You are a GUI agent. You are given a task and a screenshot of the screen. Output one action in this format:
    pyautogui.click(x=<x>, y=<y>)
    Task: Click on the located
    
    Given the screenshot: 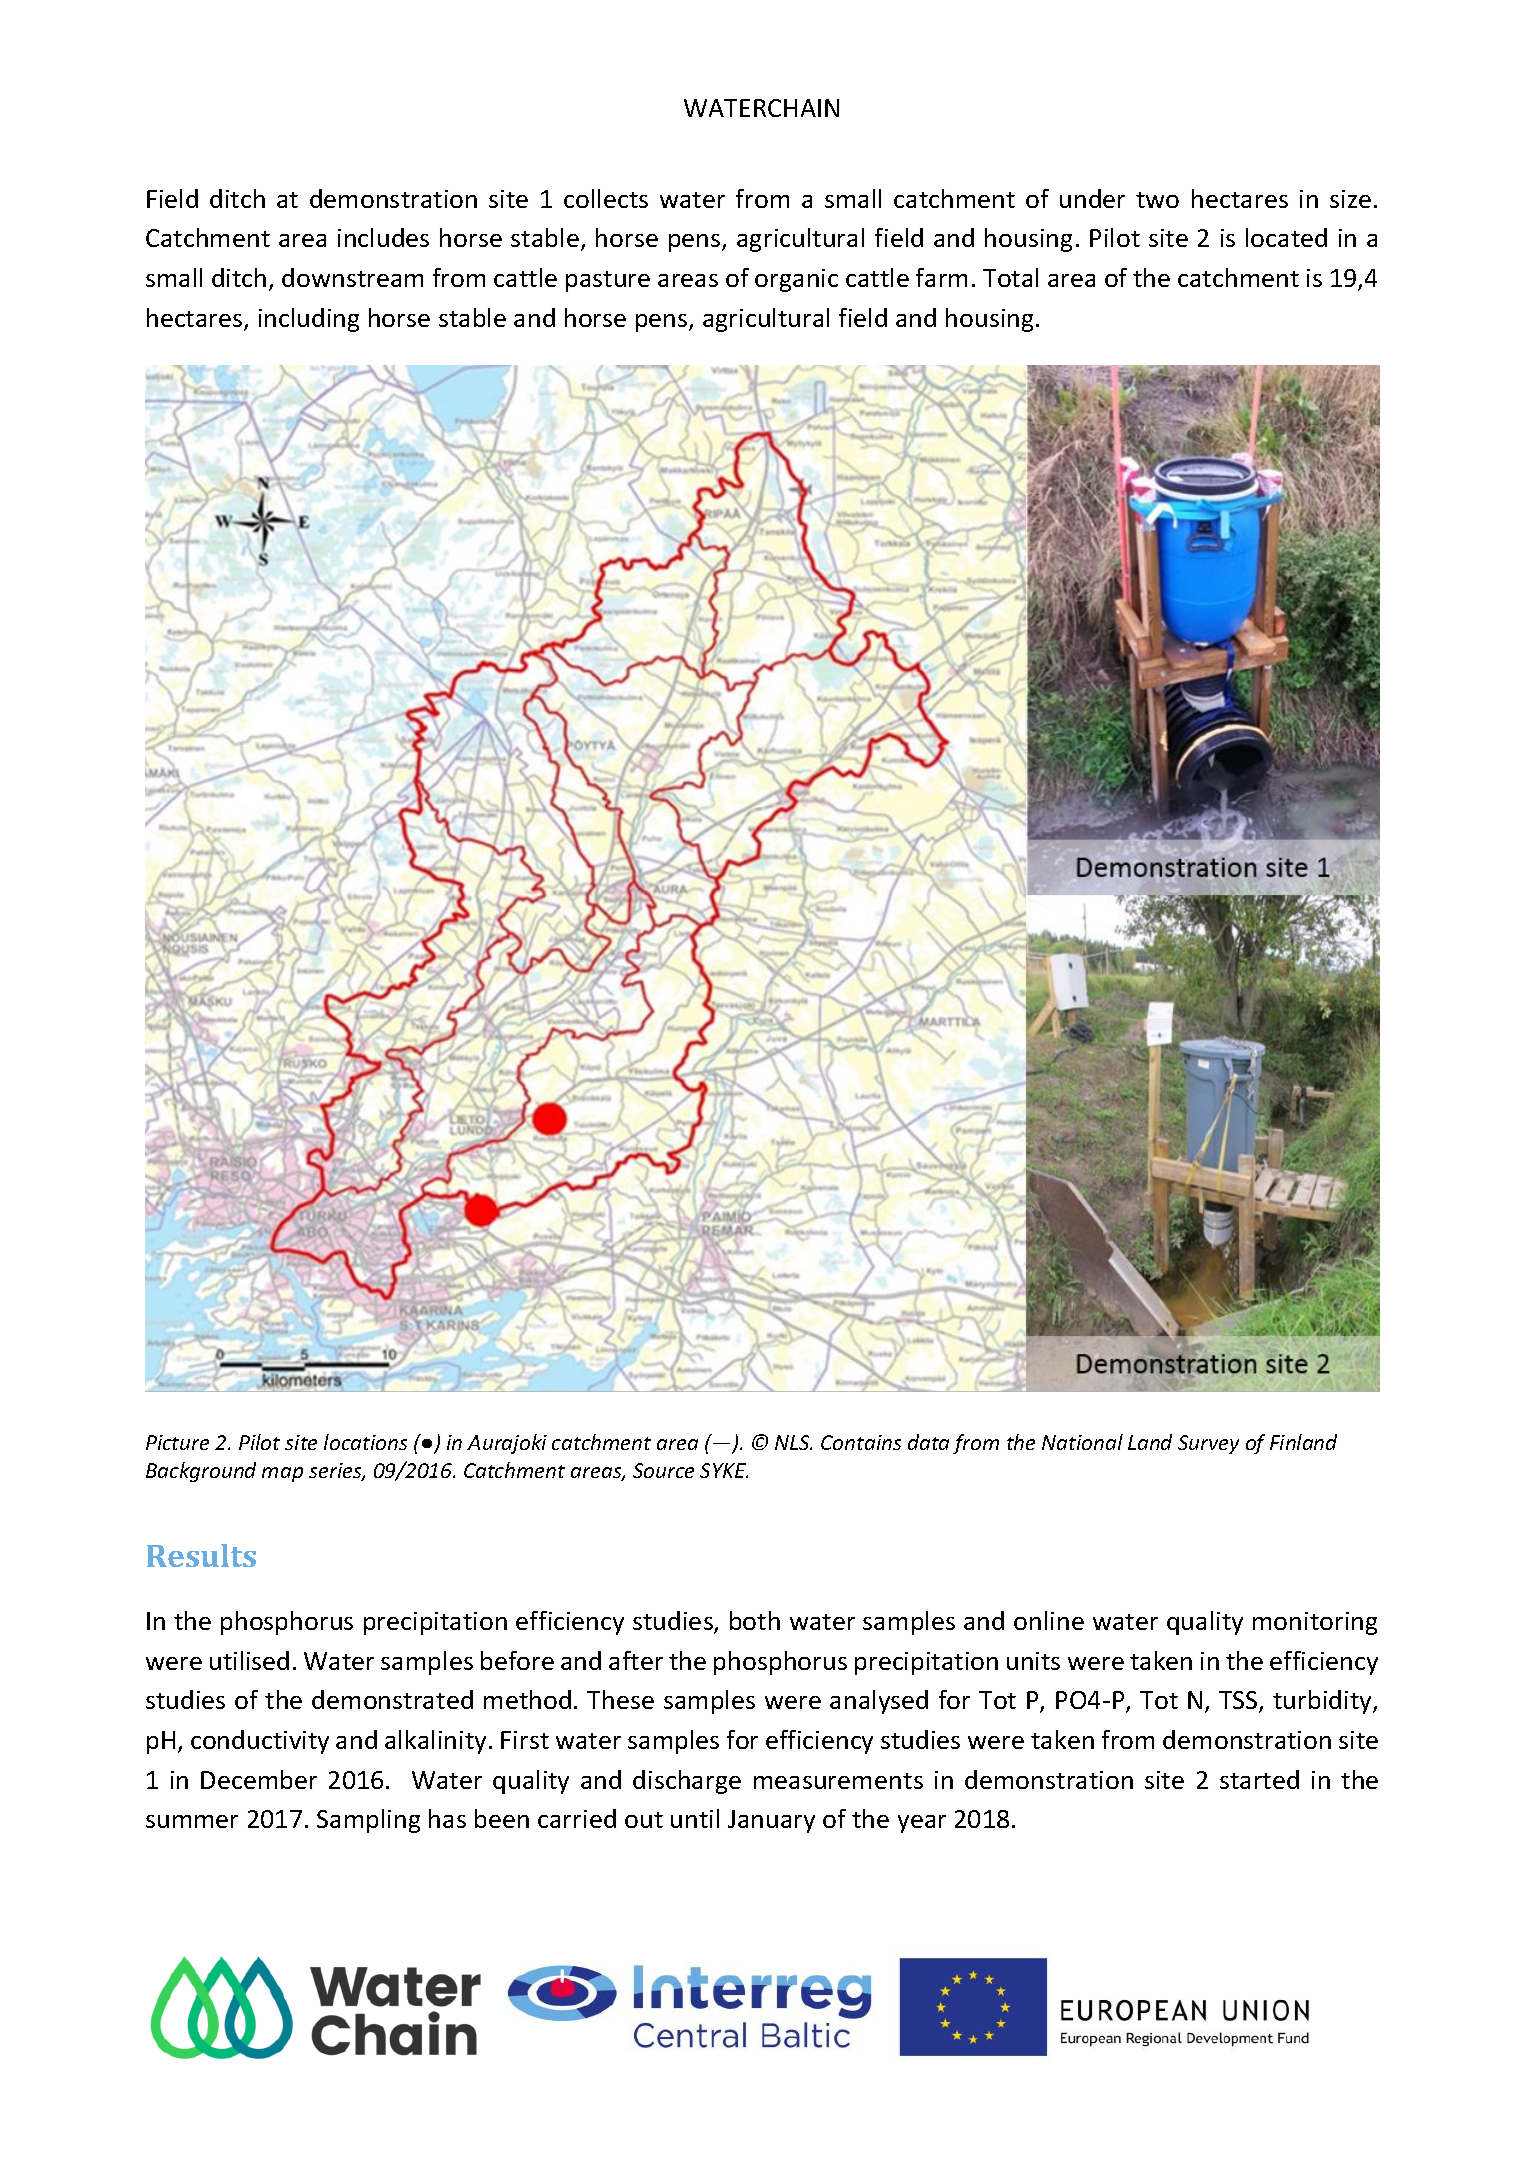 What is the action you would take?
    pyautogui.click(x=1286, y=237)
